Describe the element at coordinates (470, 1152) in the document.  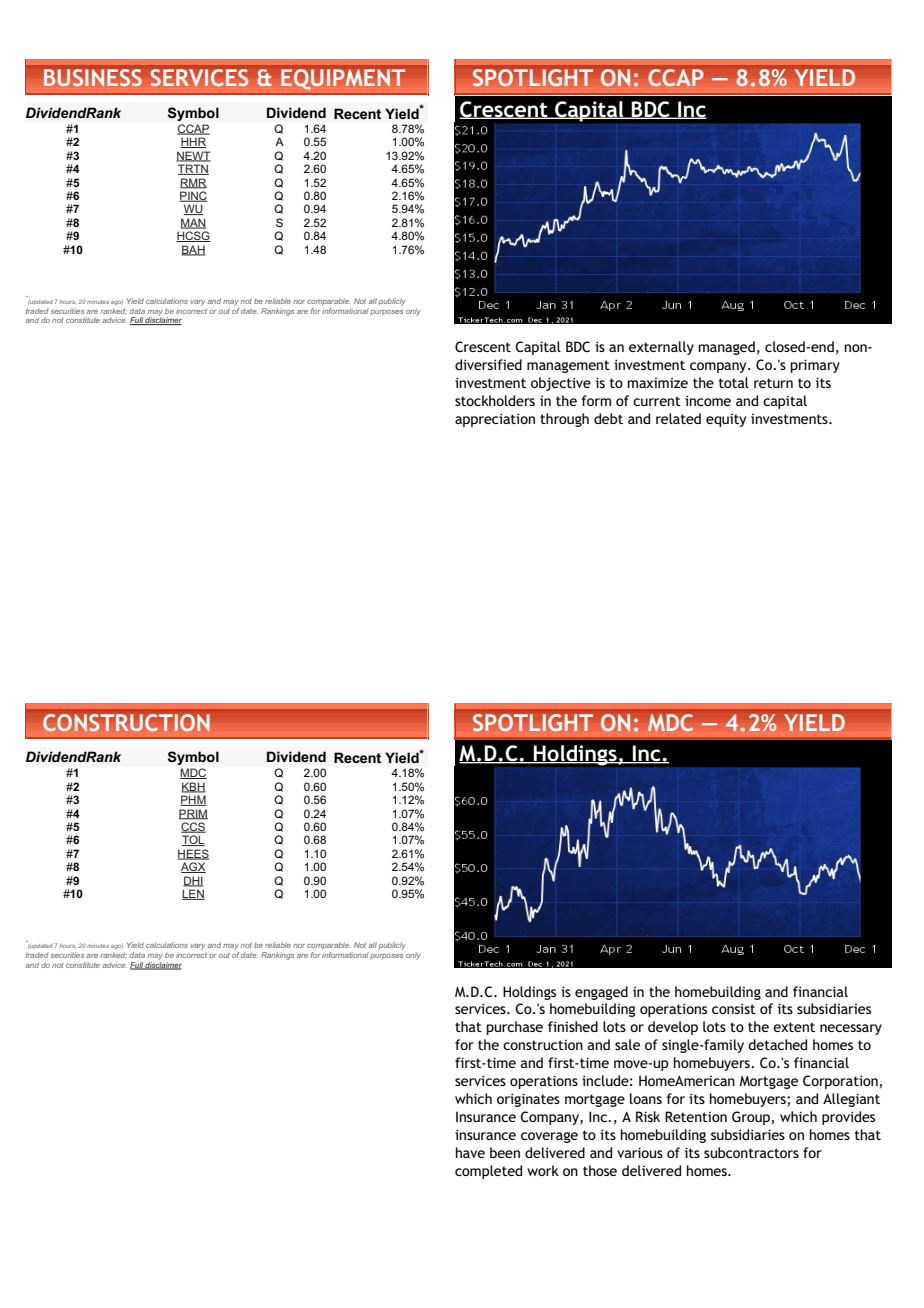
I see `have` at that location.
